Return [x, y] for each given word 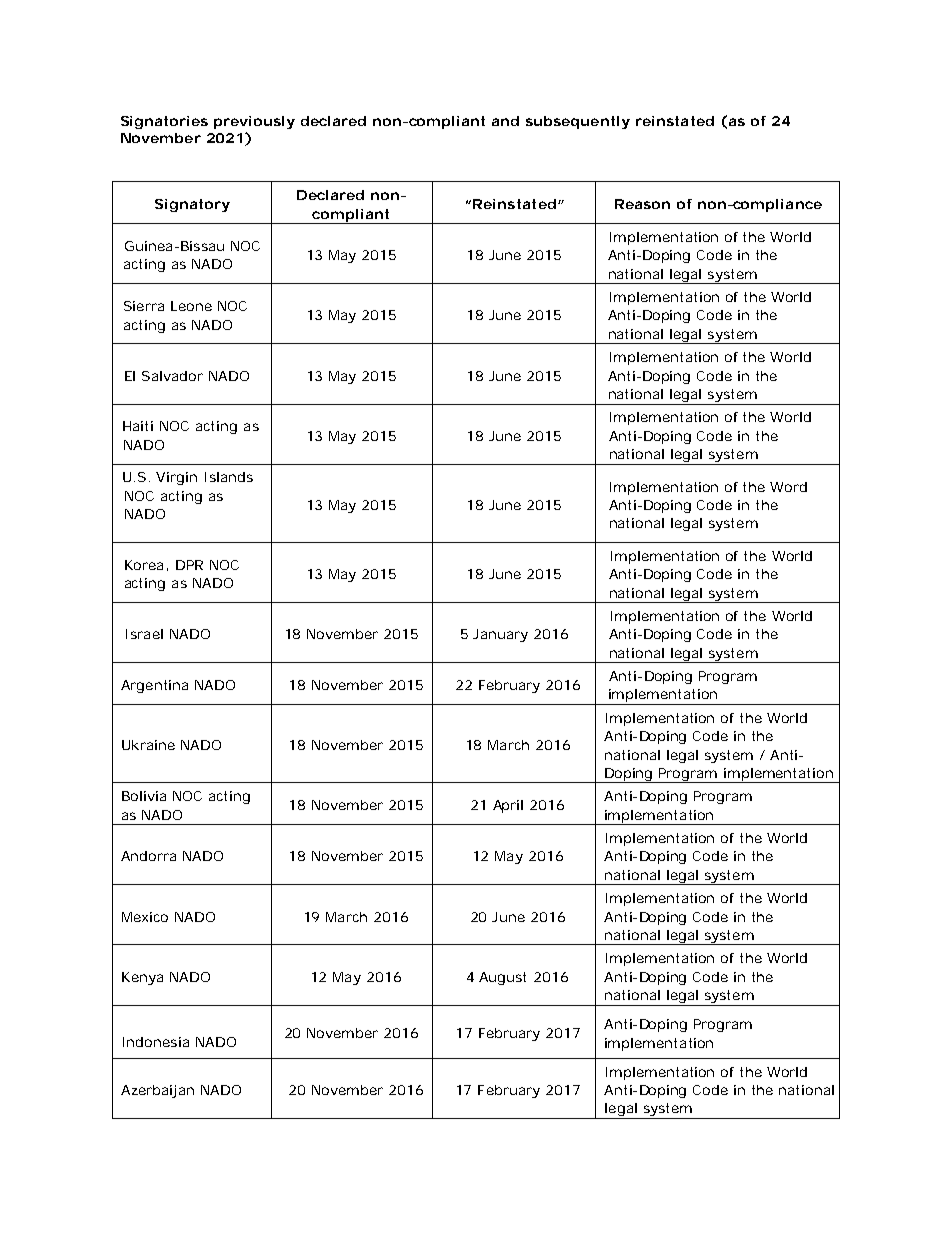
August [502, 978]
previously [254, 122]
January [500, 635]
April [508, 806]
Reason [642, 204]
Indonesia [156, 1042]
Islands [229, 477]
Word [788, 487]
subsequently [578, 122]
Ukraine [148, 745]
